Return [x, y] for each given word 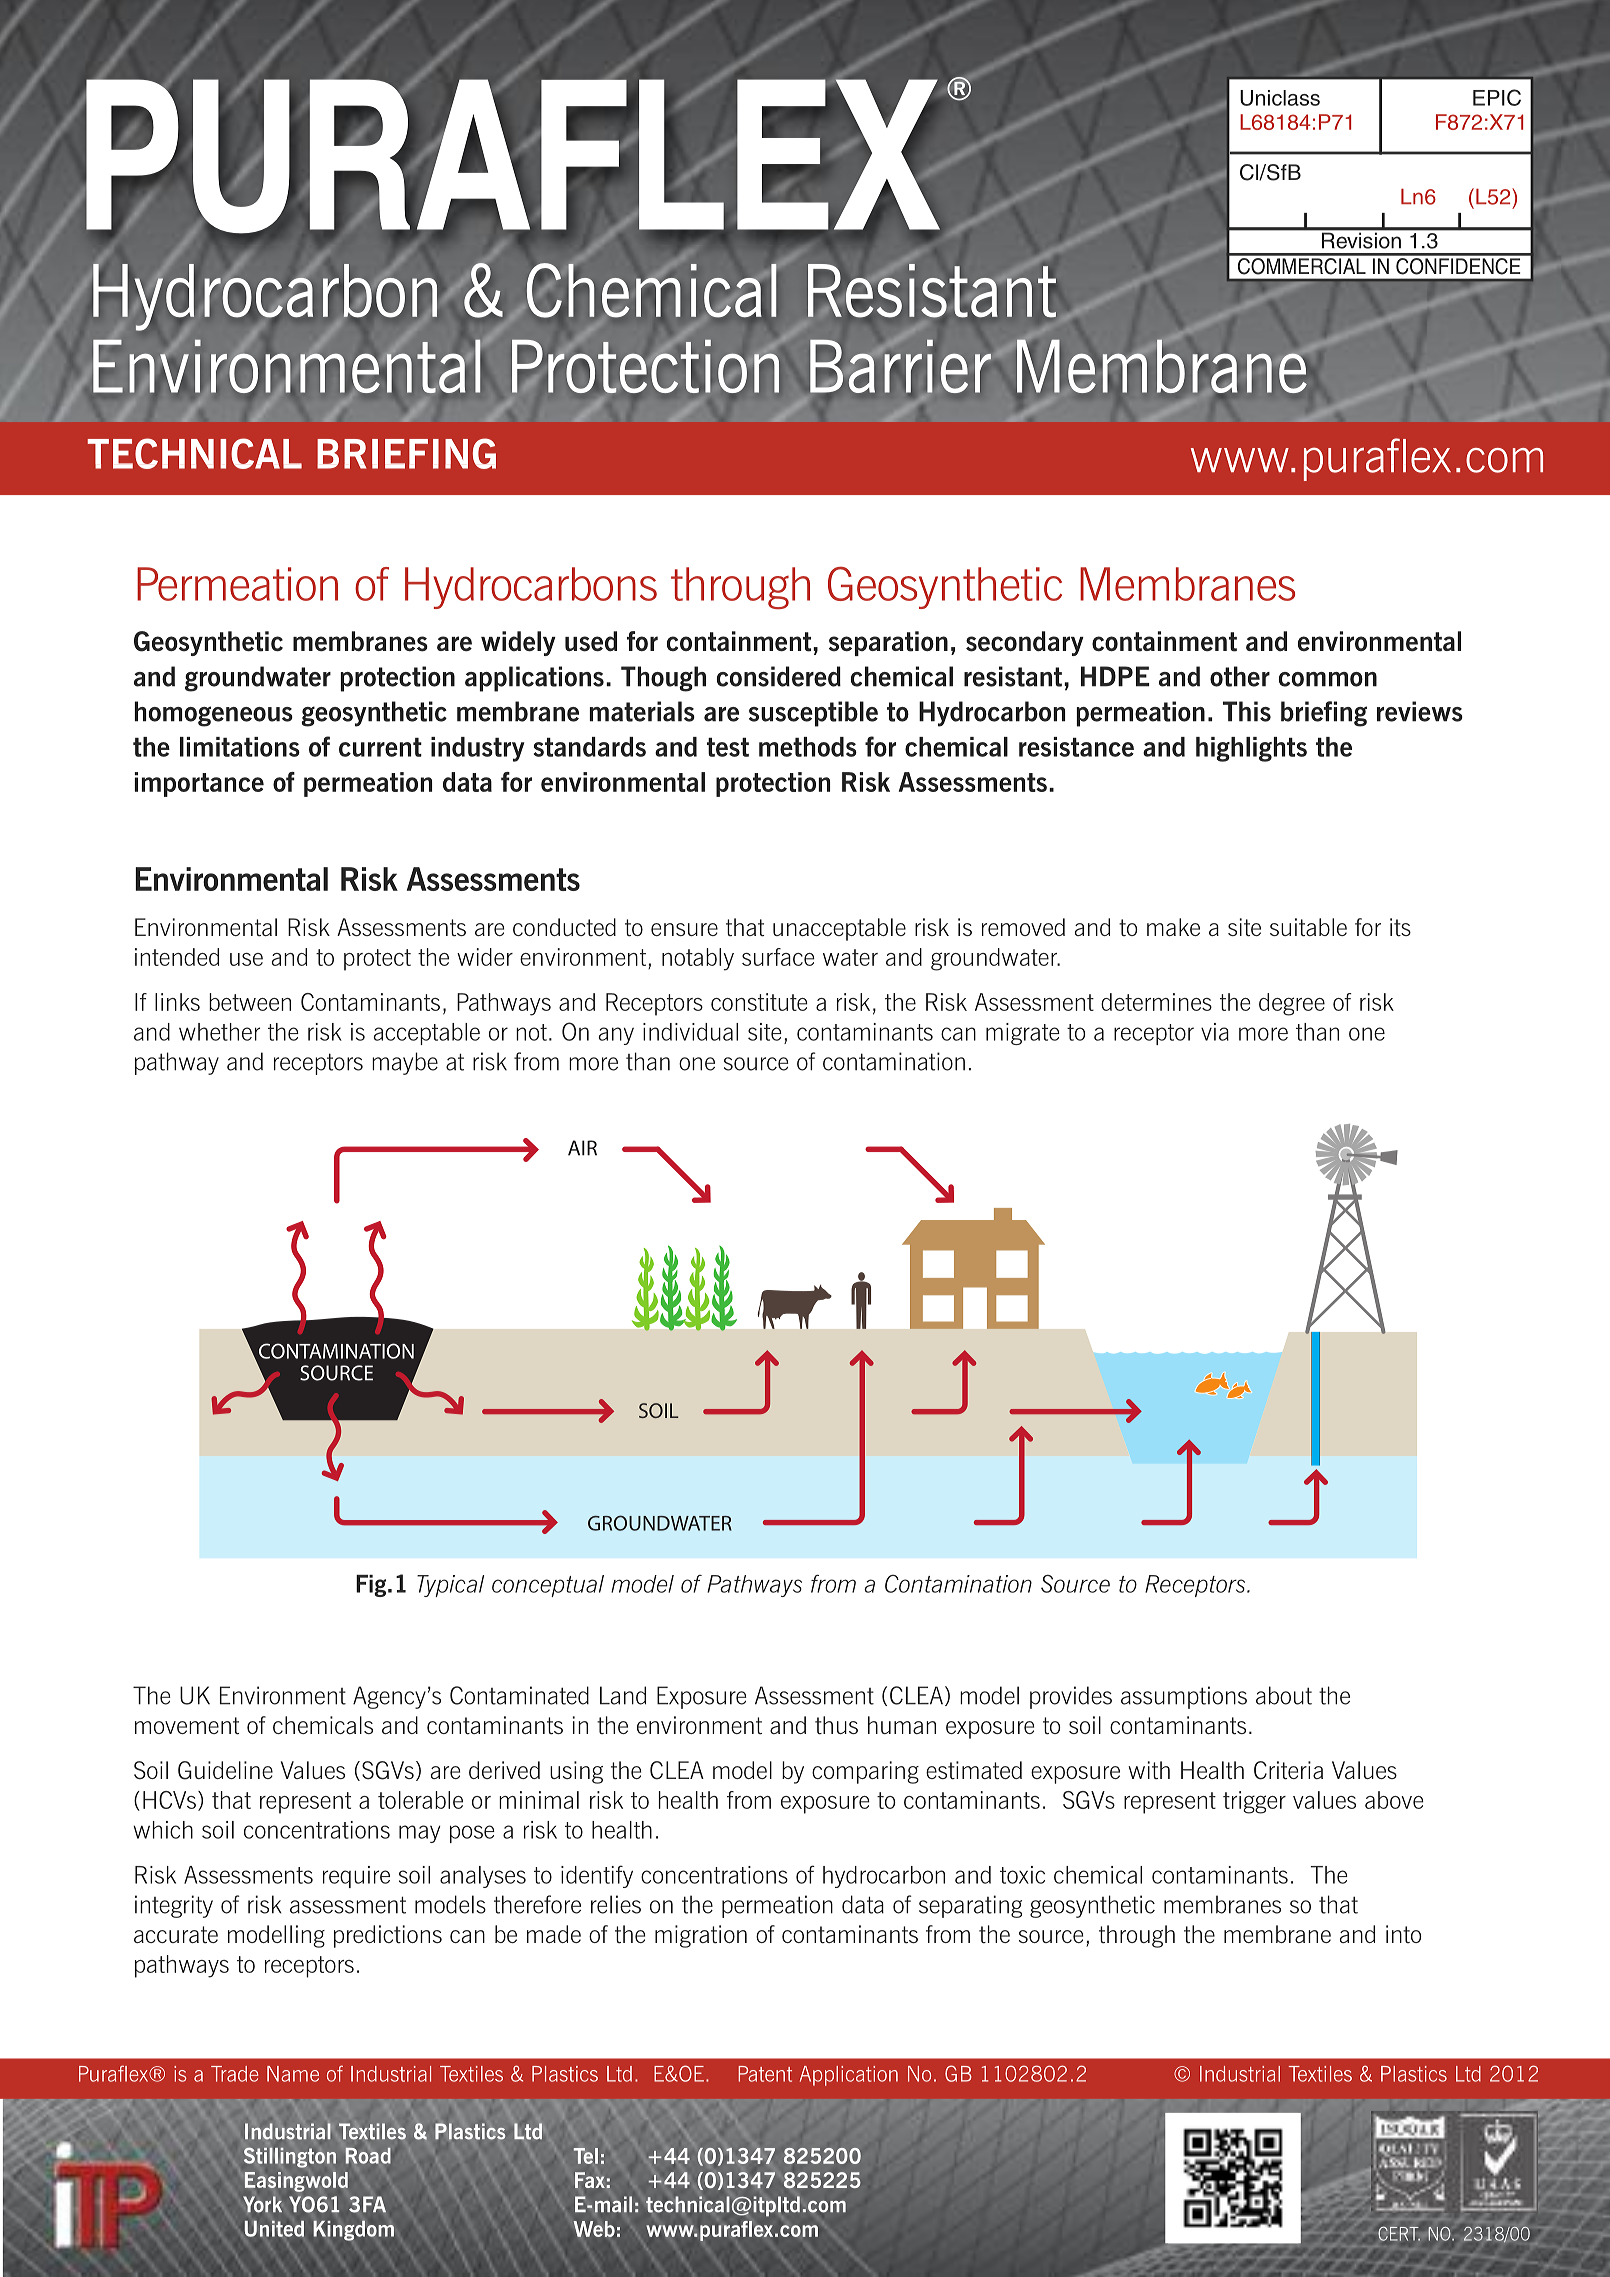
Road [368, 2156]
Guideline [225, 1770]
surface [778, 957]
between [250, 1002]
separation [888, 643]
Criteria [1288, 1770]
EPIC [1497, 97]
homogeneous [214, 714]
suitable [1308, 927]
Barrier [900, 366]
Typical [450, 1586]
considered [779, 676]
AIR [582, 1148]
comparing [865, 1772]
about [1284, 1695]
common [1328, 679]
